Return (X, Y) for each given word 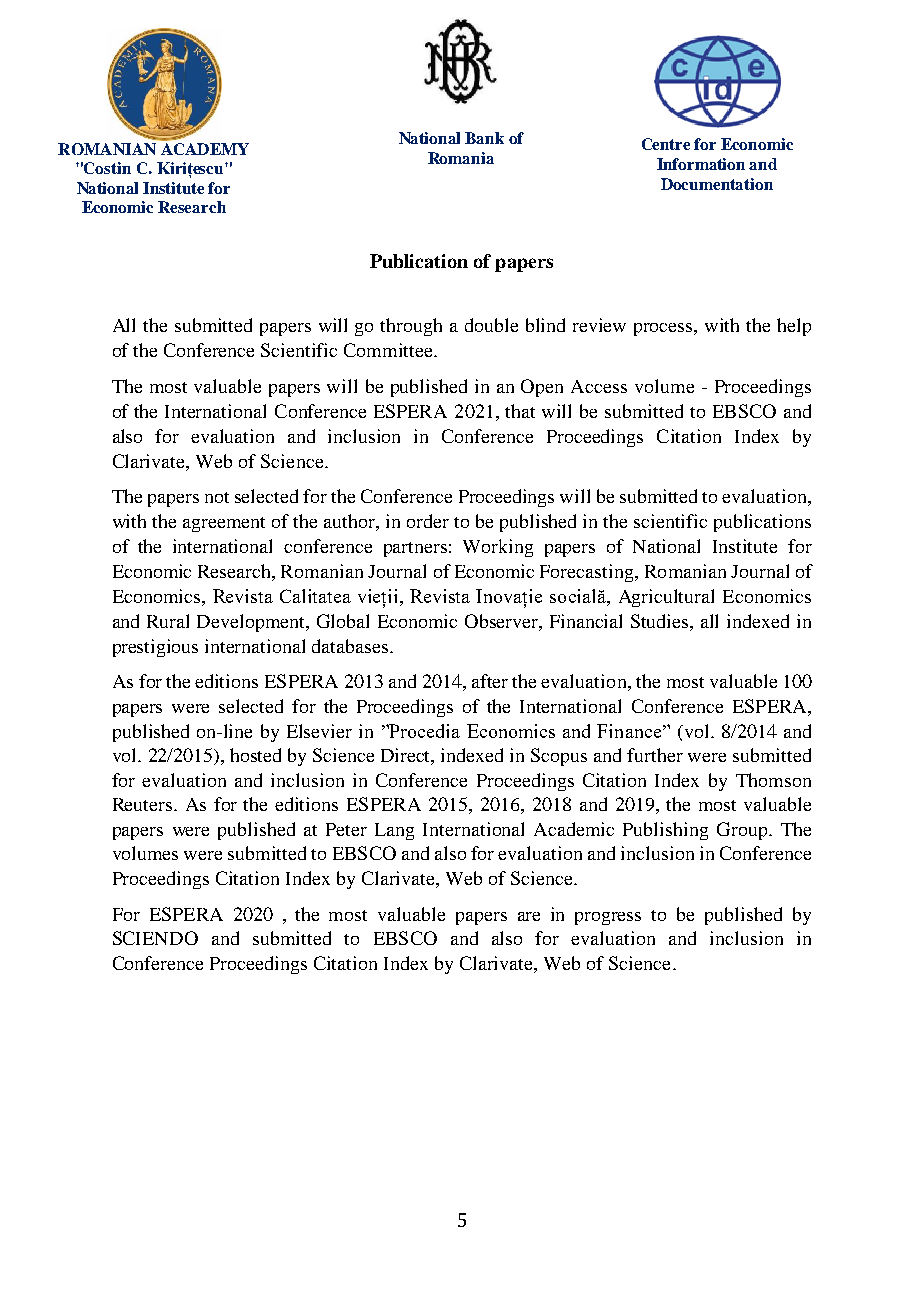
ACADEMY (203, 147)
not (217, 497)
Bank (484, 138)
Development (252, 623)
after (490, 681)
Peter (346, 829)
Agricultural (666, 598)
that (520, 411)
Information (701, 164)
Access (599, 386)
